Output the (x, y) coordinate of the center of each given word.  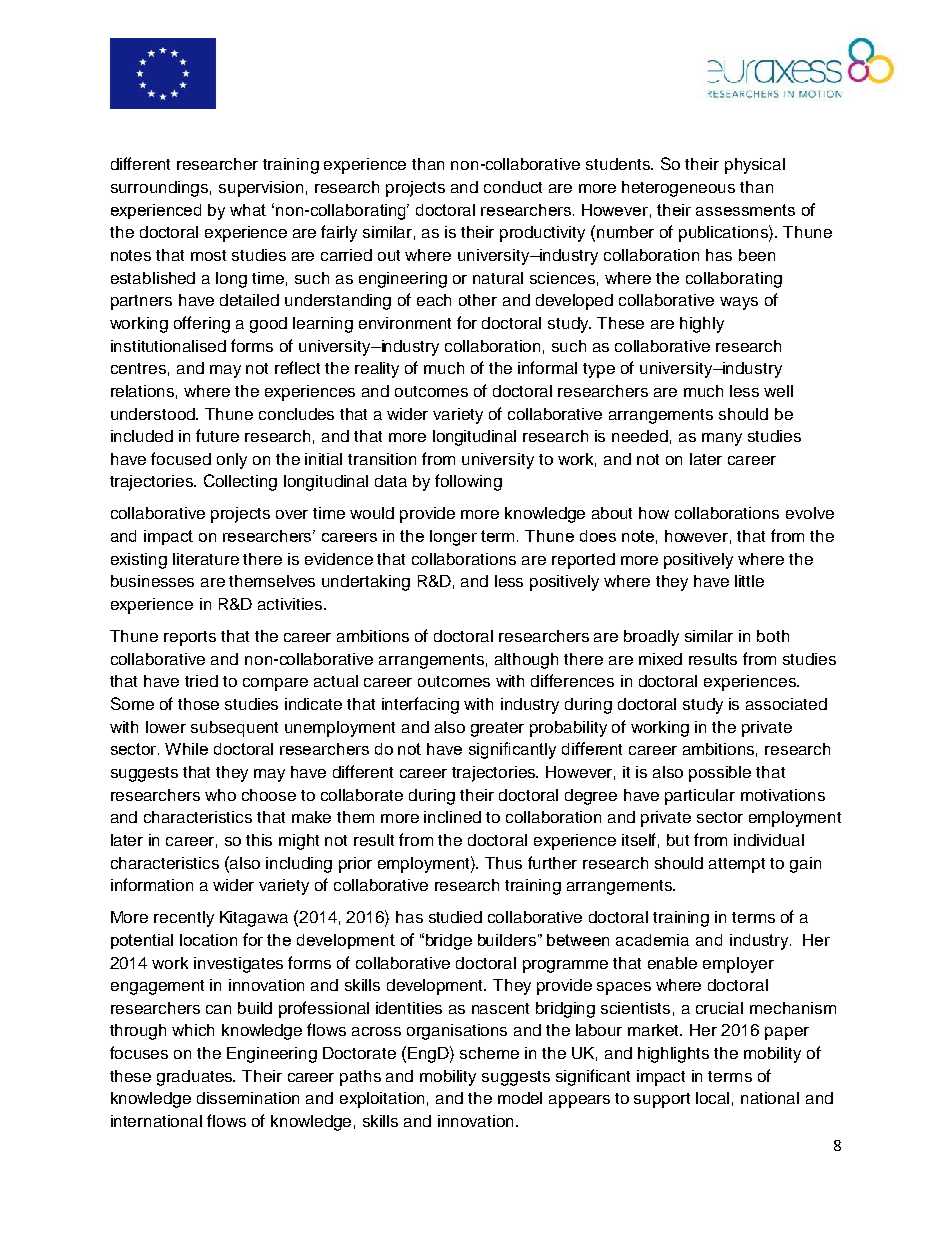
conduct (513, 187)
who (220, 795)
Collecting (240, 482)
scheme (489, 1053)
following (468, 482)
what (248, 210)
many (722, 439)
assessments (745, 210)
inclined (452, 817)
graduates (196, 1078)
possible (720, 774)
